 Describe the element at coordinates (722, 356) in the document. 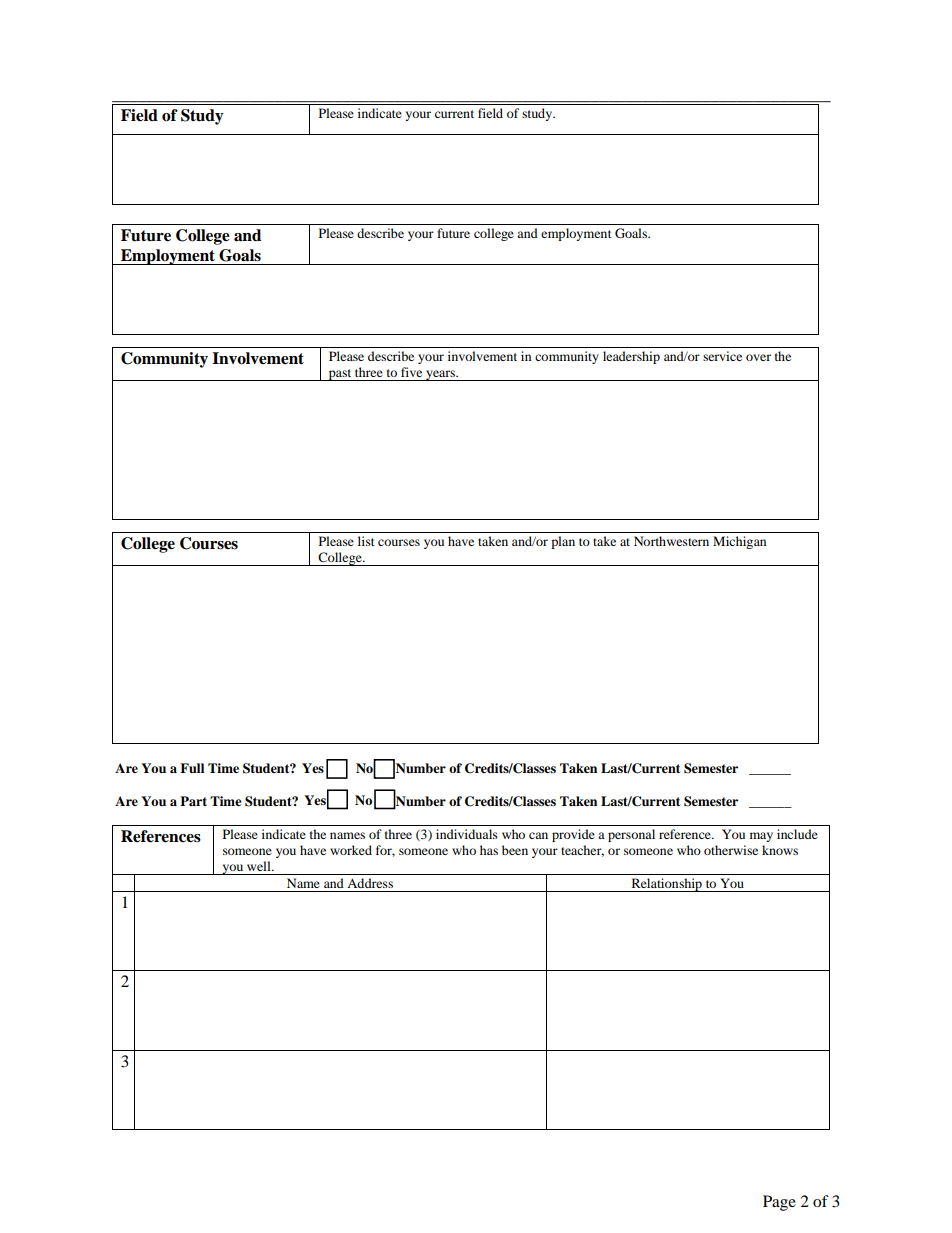

I see `service` at that location.
